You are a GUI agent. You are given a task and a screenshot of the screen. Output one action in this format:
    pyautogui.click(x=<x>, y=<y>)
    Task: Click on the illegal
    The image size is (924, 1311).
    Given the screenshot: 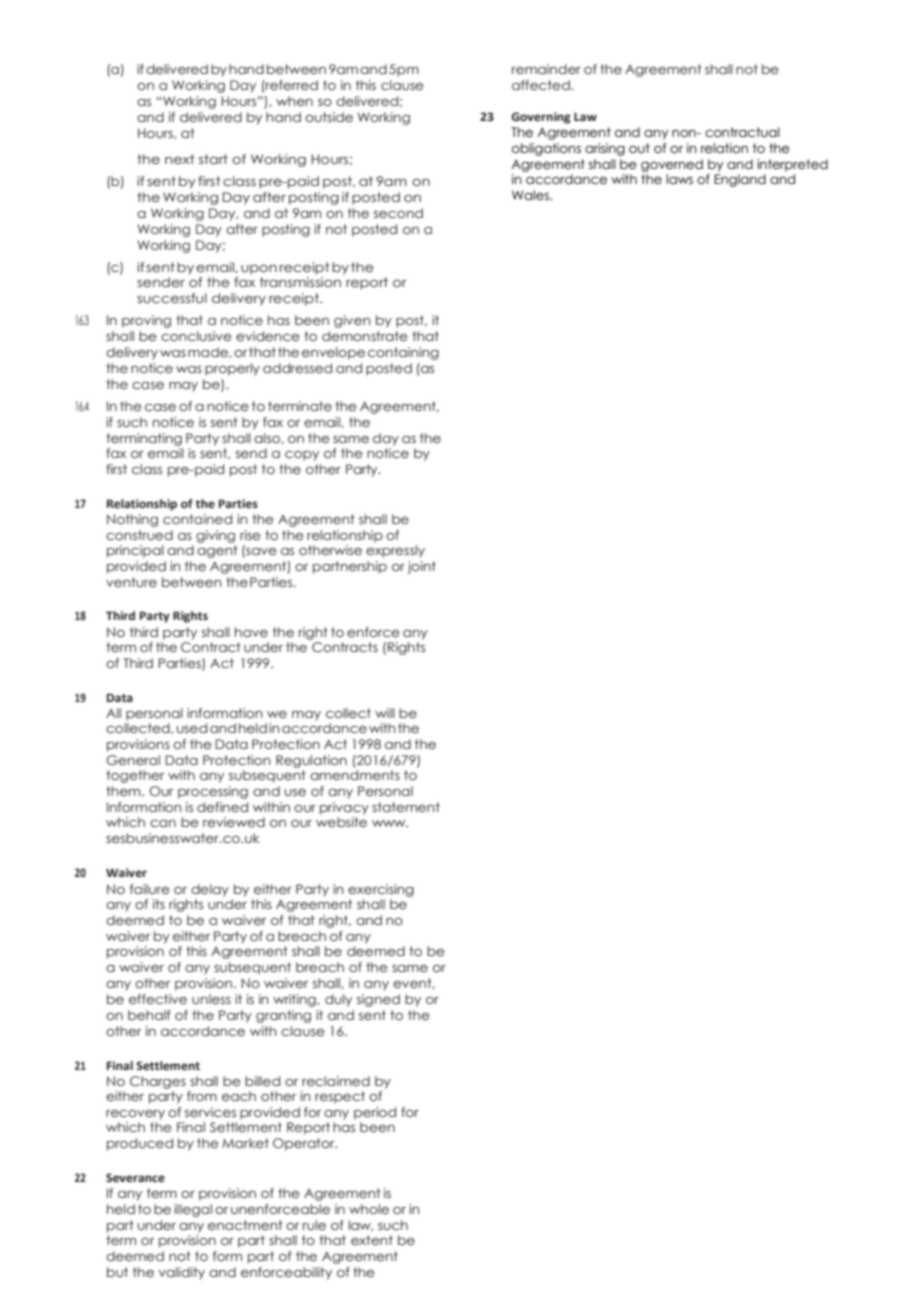 What is the action you would take?
    pyautogui.click(x=193, y=1210)
